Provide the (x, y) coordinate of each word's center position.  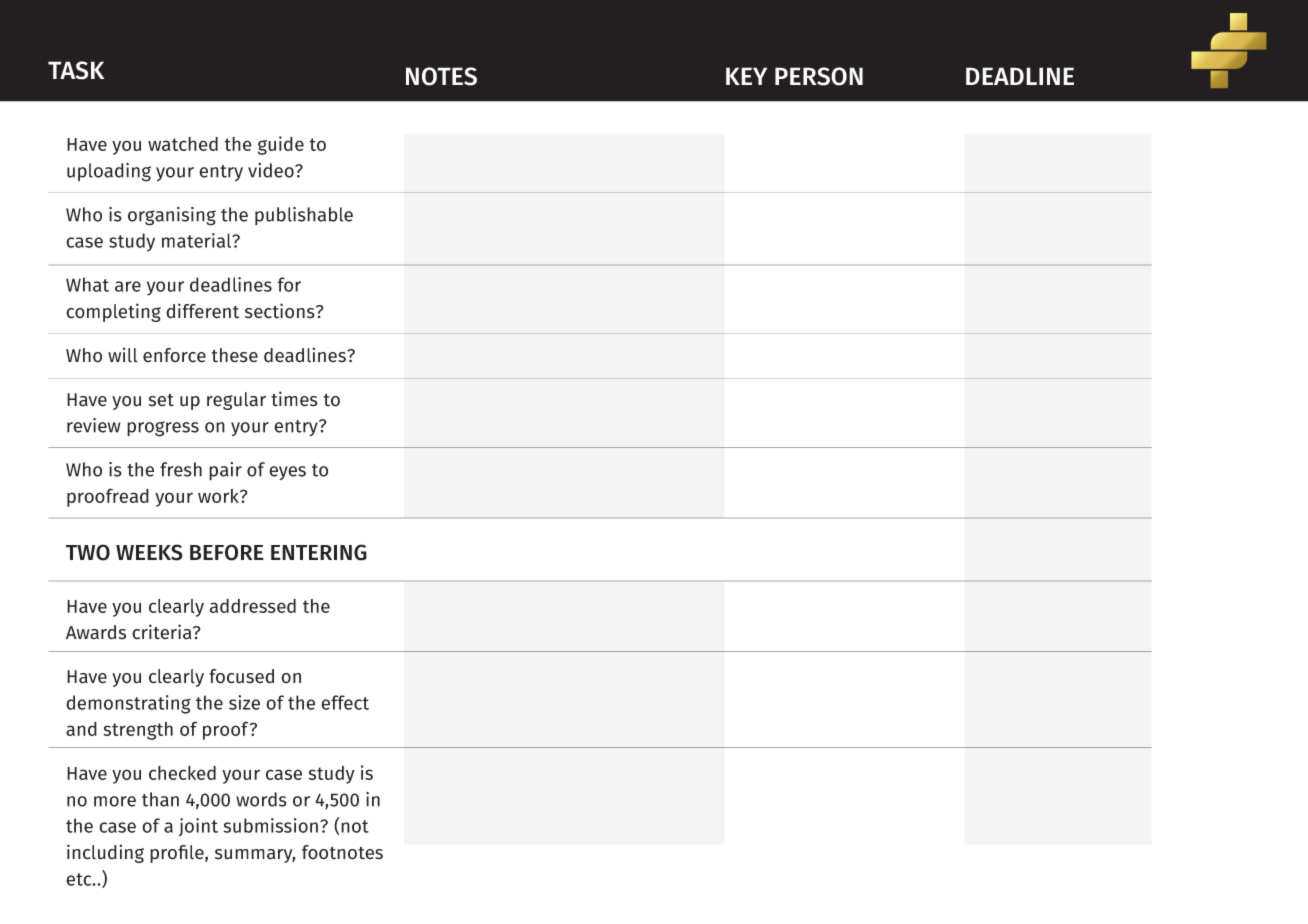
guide (281, 145)
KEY (746, 76)
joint (198, 827)
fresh (181, 469)
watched (183, 144)
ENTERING (319, 552)
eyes (287, 473)
